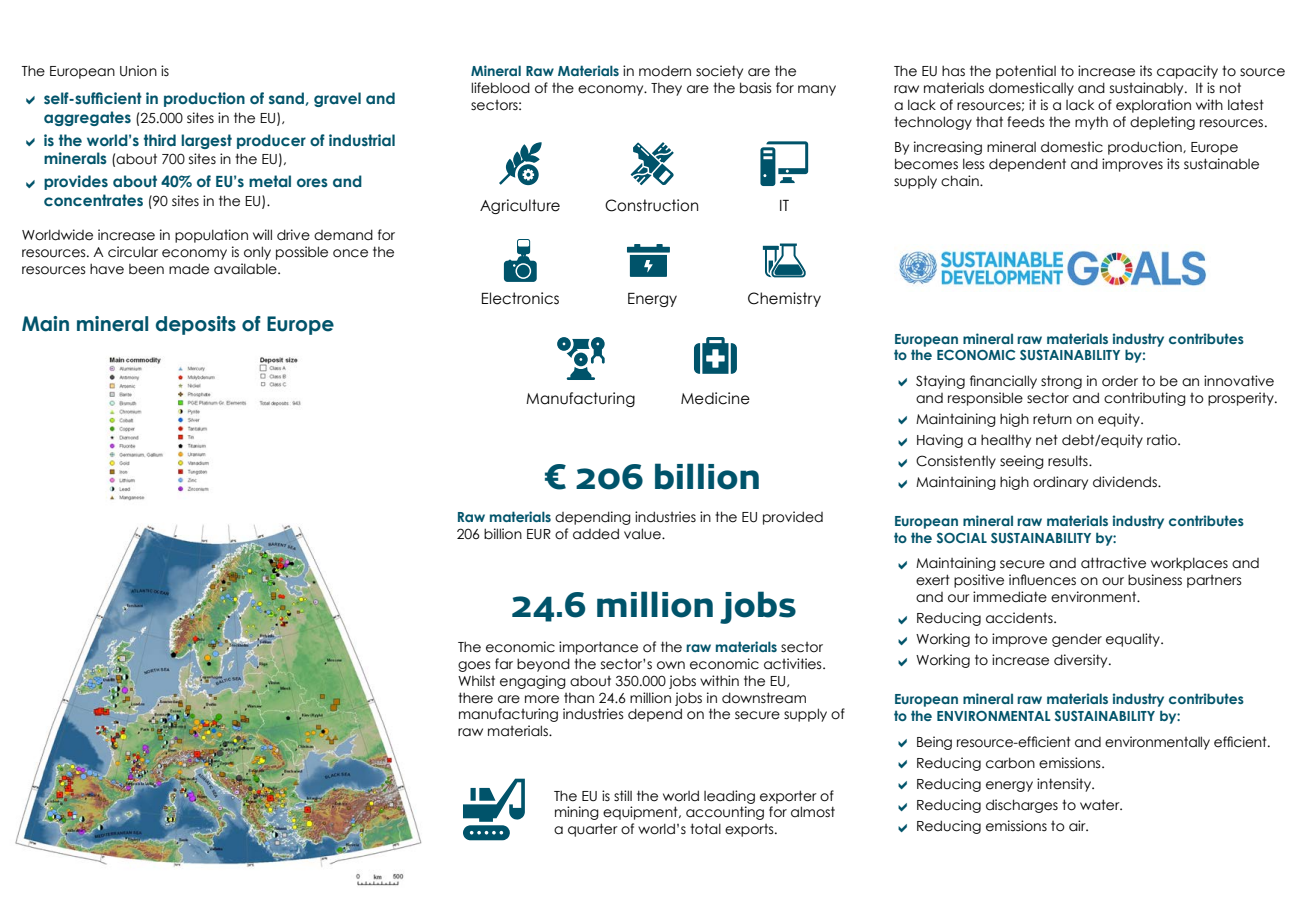  What do you see at coordinates (196, 325) in the screenshot?
I see `deposits` at bounding box center [196, 325].
